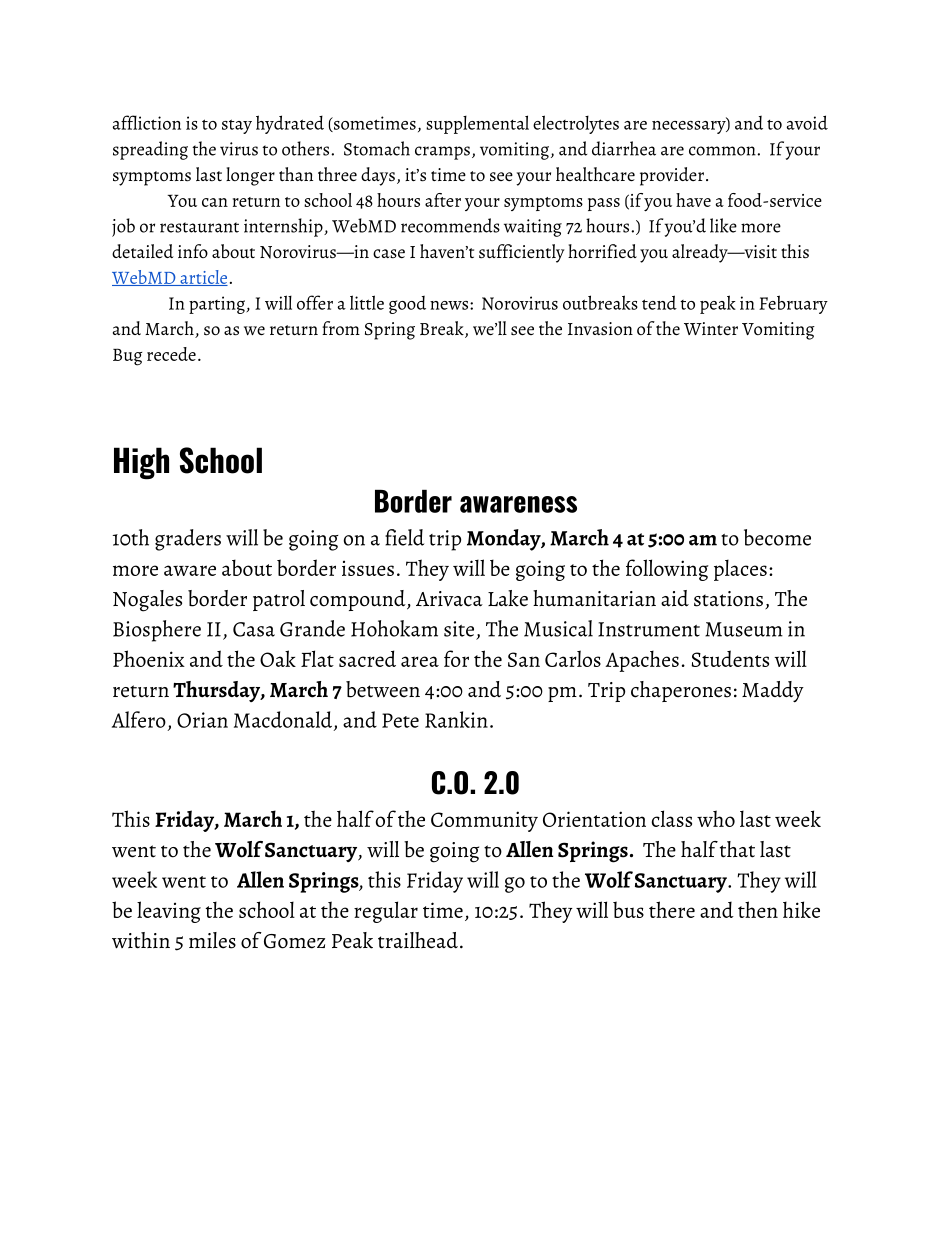 Image resolution: width=952 pixels, height=1233 pixels. What do you see at coordinates (188, 540) in the screenshot?
I see `graders` at bounding box center [188, 540].
